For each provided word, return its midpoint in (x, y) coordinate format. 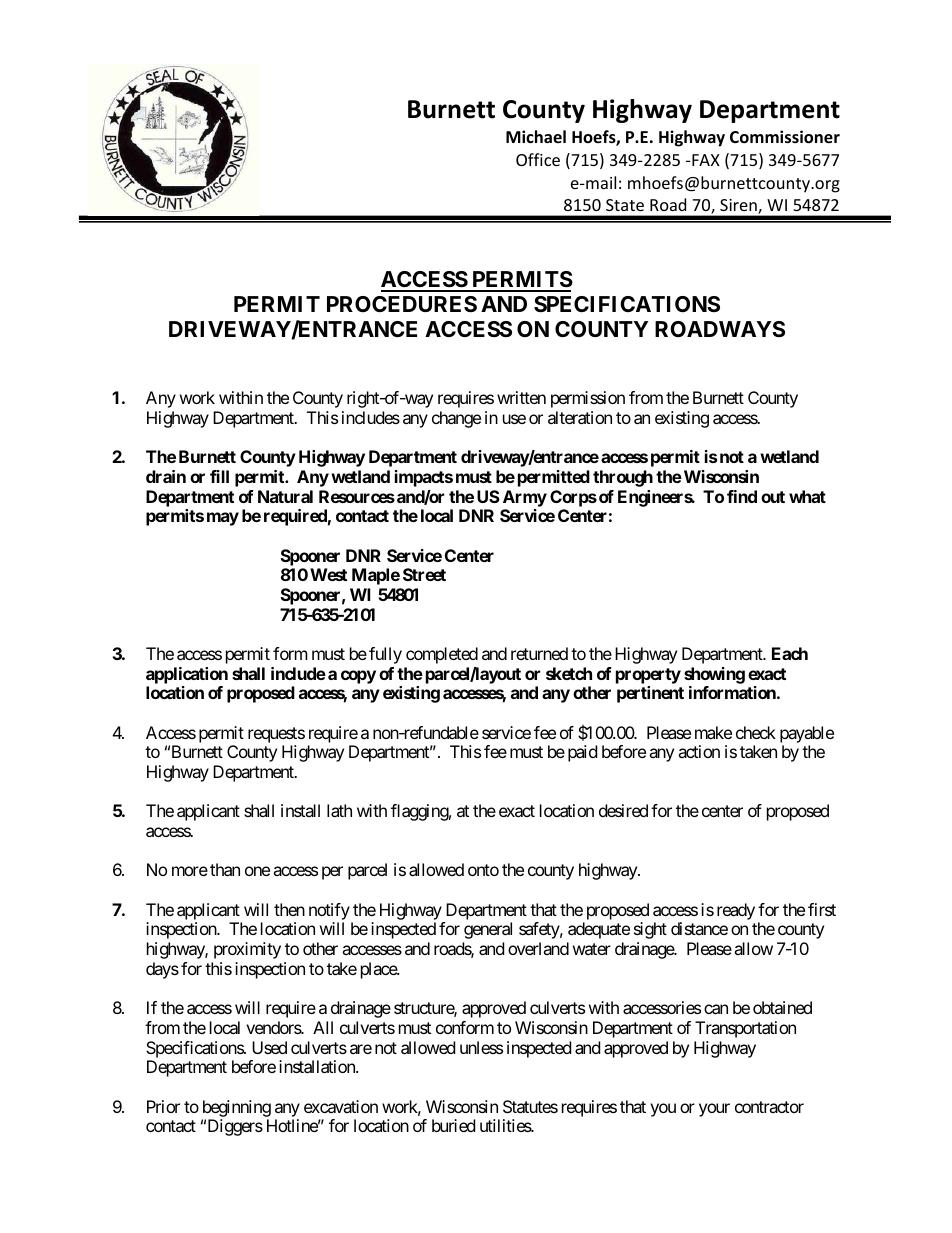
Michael (536, 136)
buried (453, 1125)
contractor (769, 1107)
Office (538, 159)
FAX (705, 160)
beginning (237, 1108)
